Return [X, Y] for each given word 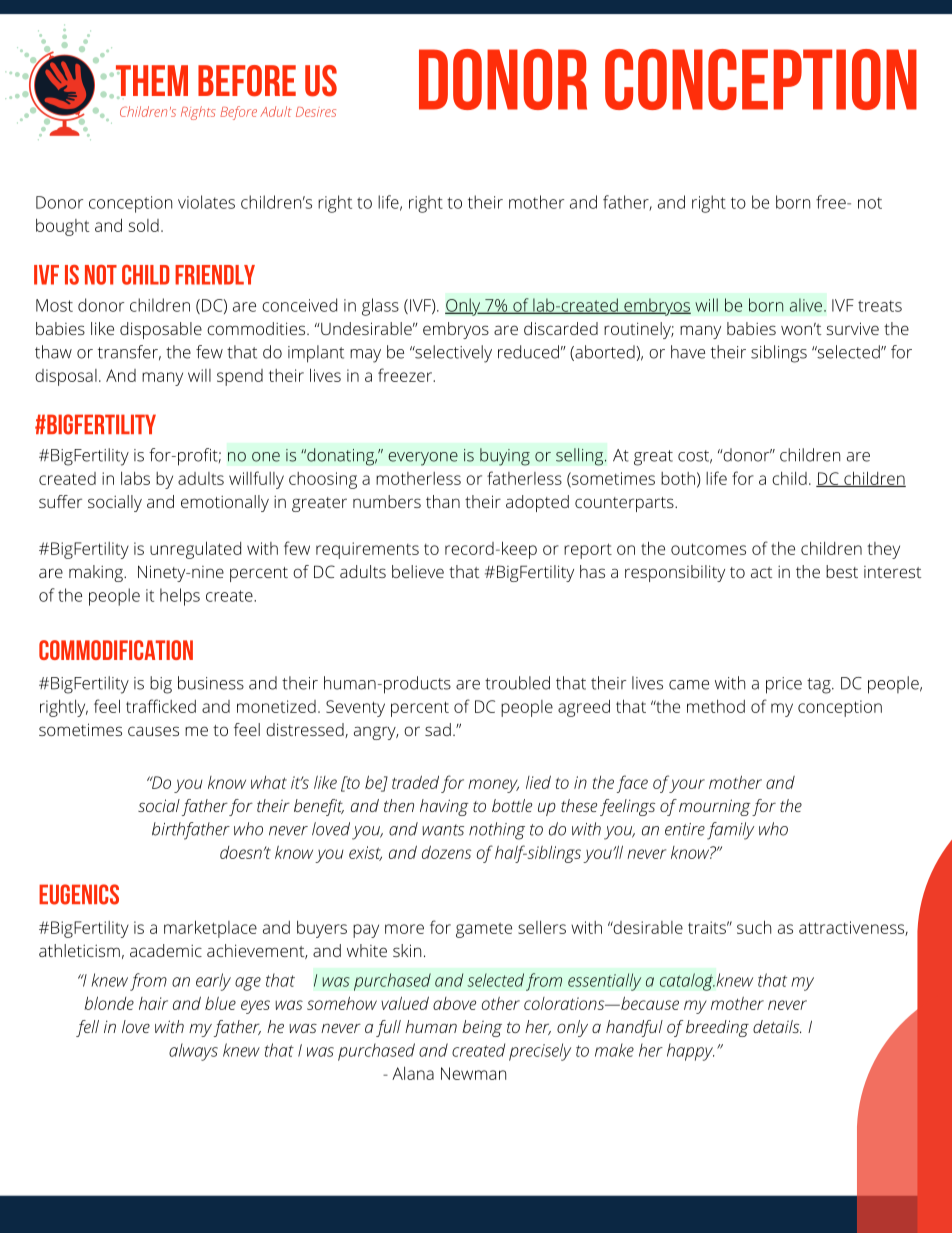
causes [153, 731]
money [493, 786]
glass [380, 307]
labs [135, 478]
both [678, 478]
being [482, 1028]
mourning [715, 807]
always [193, 1052]
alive [806, 305]
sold [144, 225]
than [443, 501]
